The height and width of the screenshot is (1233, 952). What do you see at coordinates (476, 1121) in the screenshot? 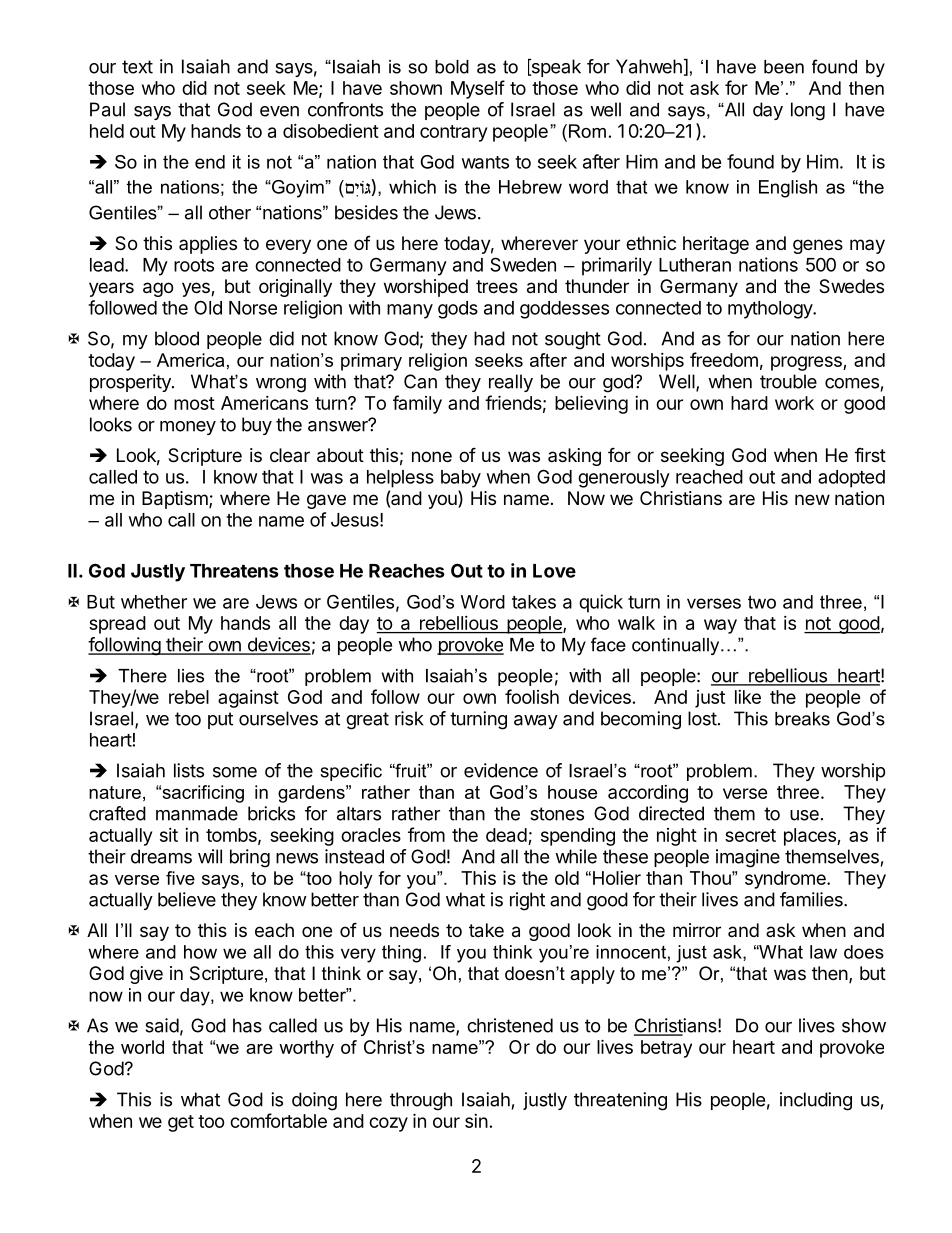
I see `sin` at bounding box center [476, 1121].
